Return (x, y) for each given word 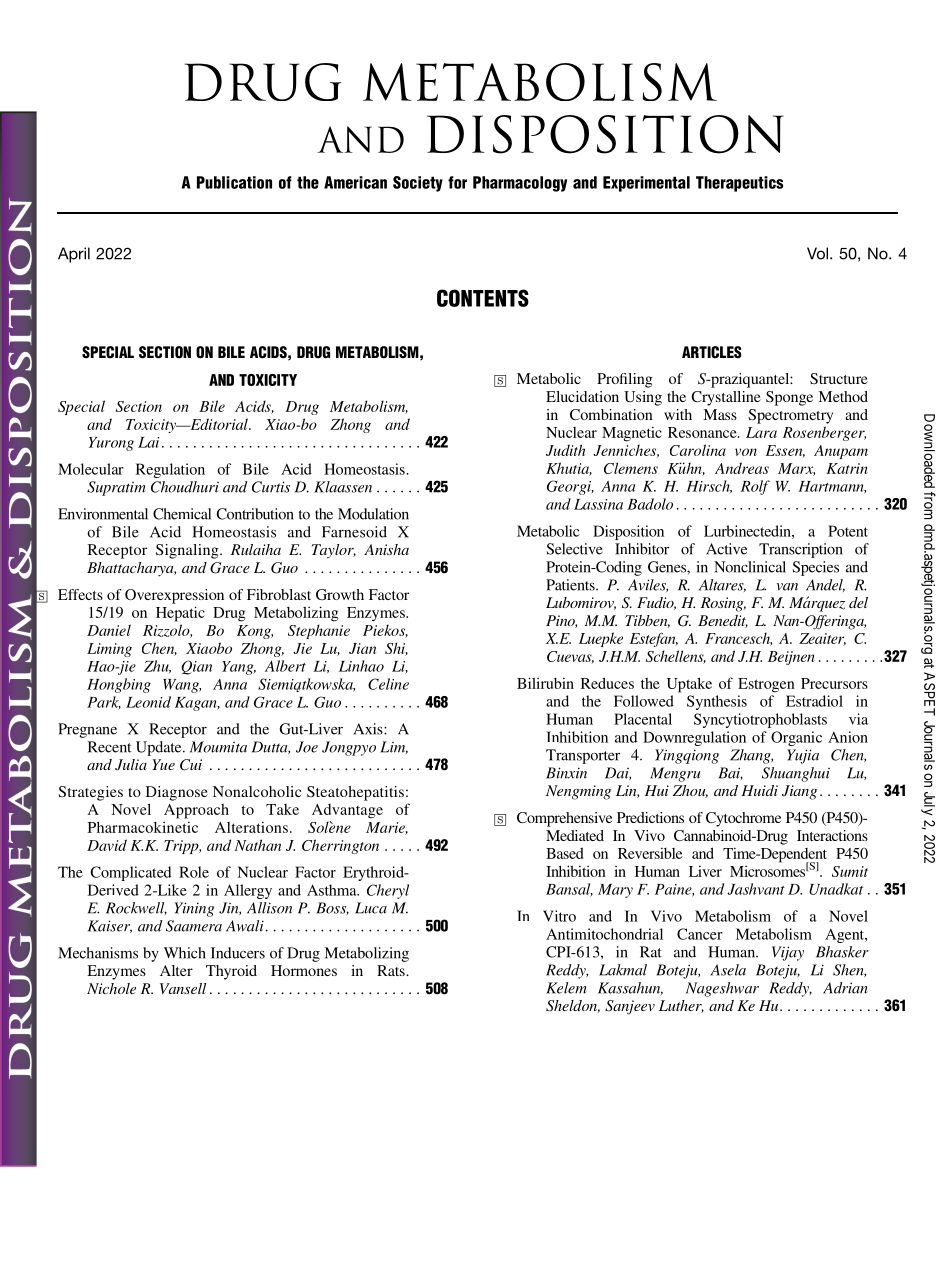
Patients (571, 585)
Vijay (788, 953)
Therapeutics (739, 184)
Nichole (111, 988)
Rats (392, 970)
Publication (234, 182)
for (457, 182)
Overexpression (174, 596)
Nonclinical (750, 567)
